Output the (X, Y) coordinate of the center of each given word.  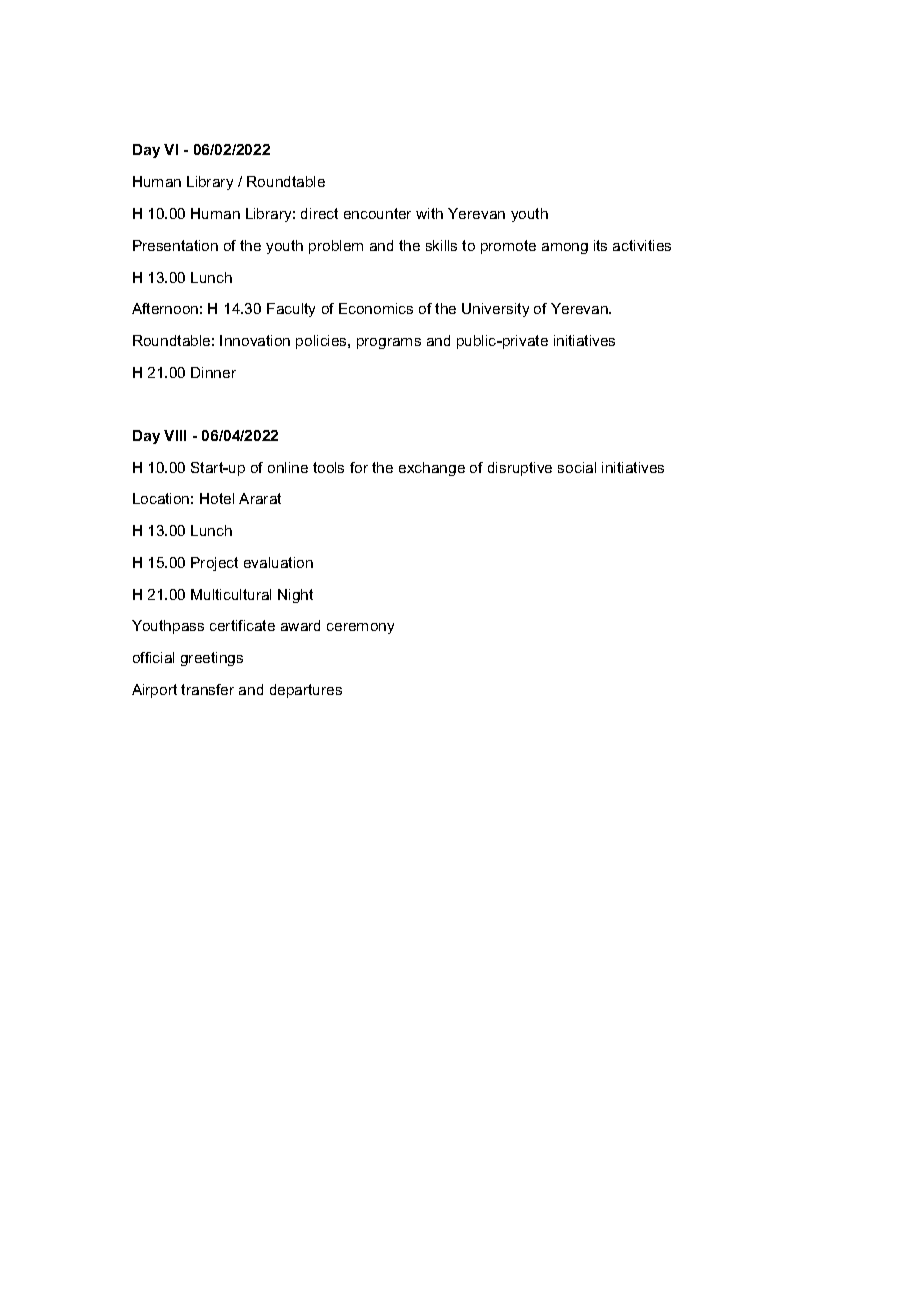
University (495, 310)
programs (389, 343)
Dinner (213, 372)
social (577, 467)
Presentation (175, 245)
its (600, 245)
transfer (207, 689)
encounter (377, 213)
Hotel (217, 498)
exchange (432, 469)
